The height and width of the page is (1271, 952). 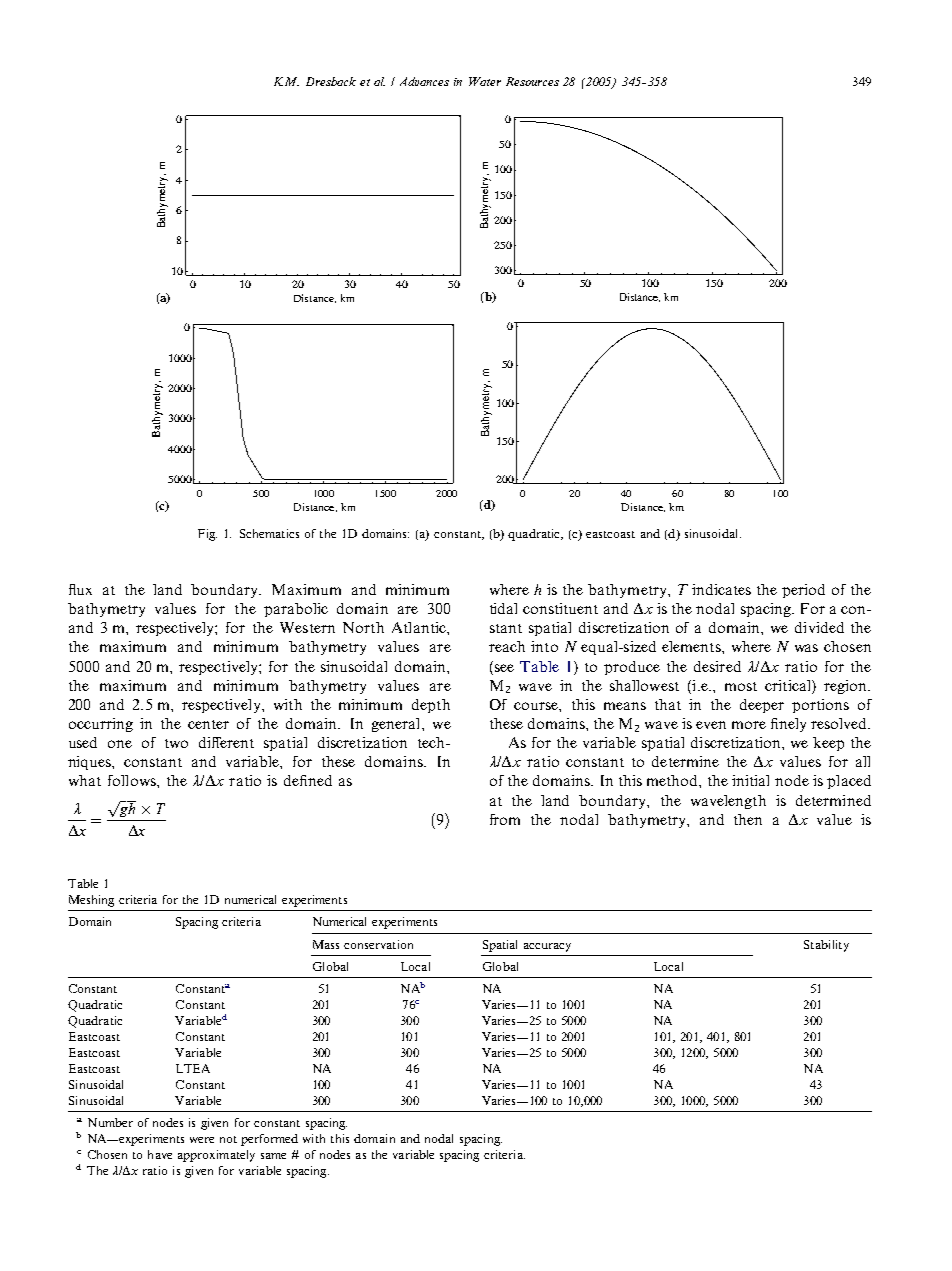 What do you see at coordinates (503, 608) in the page?
I see `tidal` at bounding box center [503, 608].
